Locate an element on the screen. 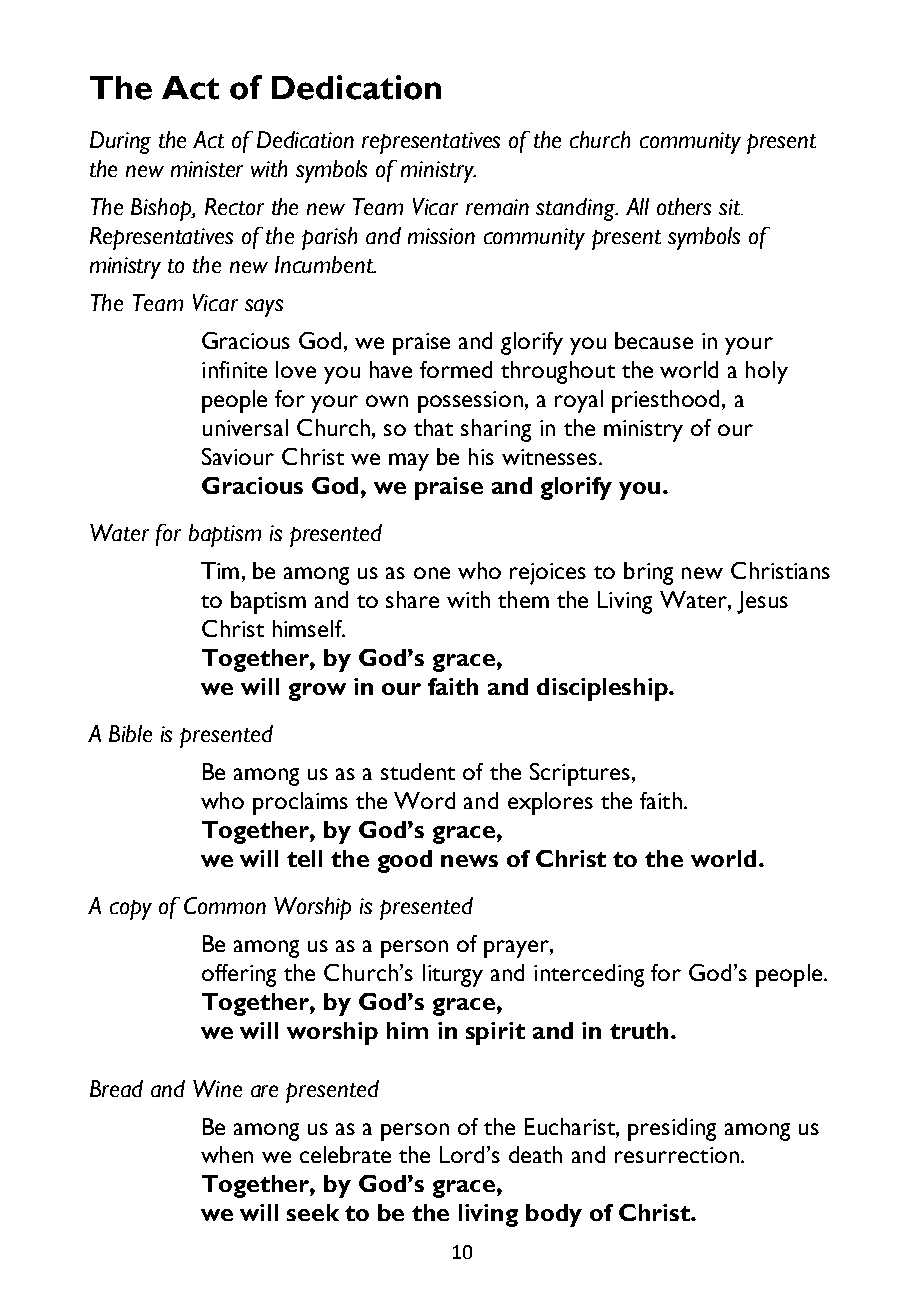 The width and height of the screenshot is (924, 1308). share is located at coordinates (412, 599).
